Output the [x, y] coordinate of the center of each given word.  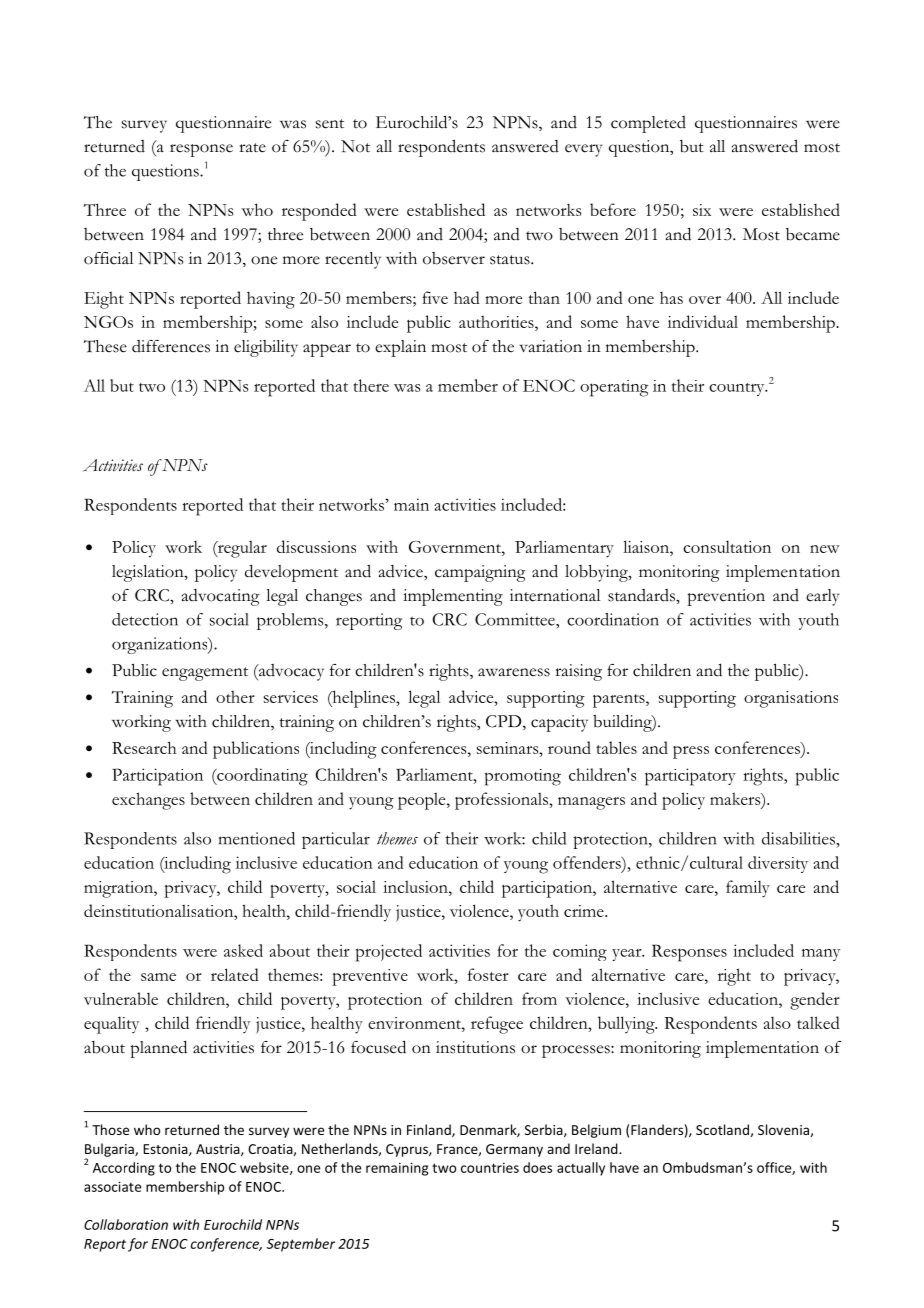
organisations [791, 699]
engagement [205, 674]
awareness [514, 672]
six [702, 210]
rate [252, 148]
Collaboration [126, 1224]
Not [355, 146]
